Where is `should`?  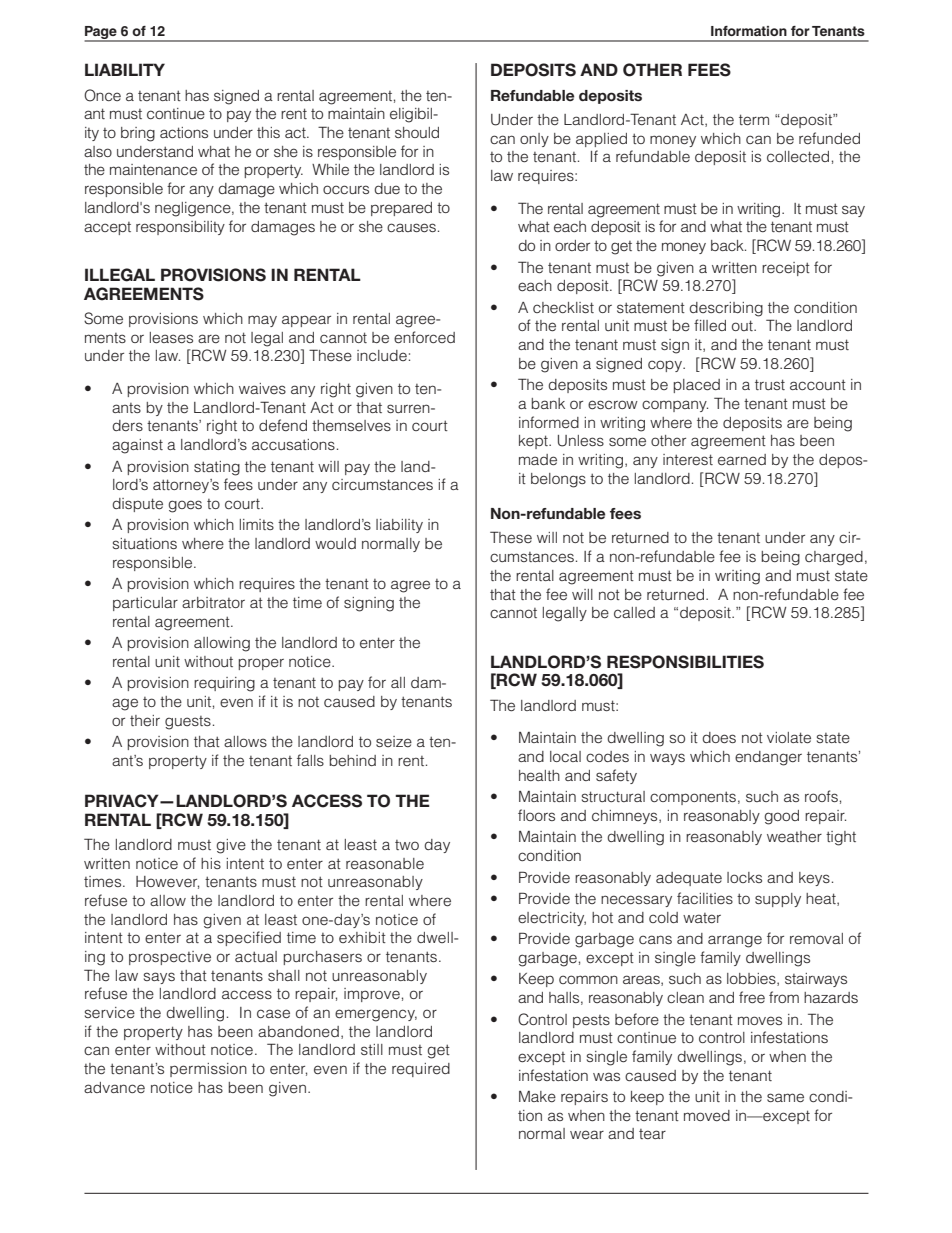
should is located at coordinates (417, 132).
